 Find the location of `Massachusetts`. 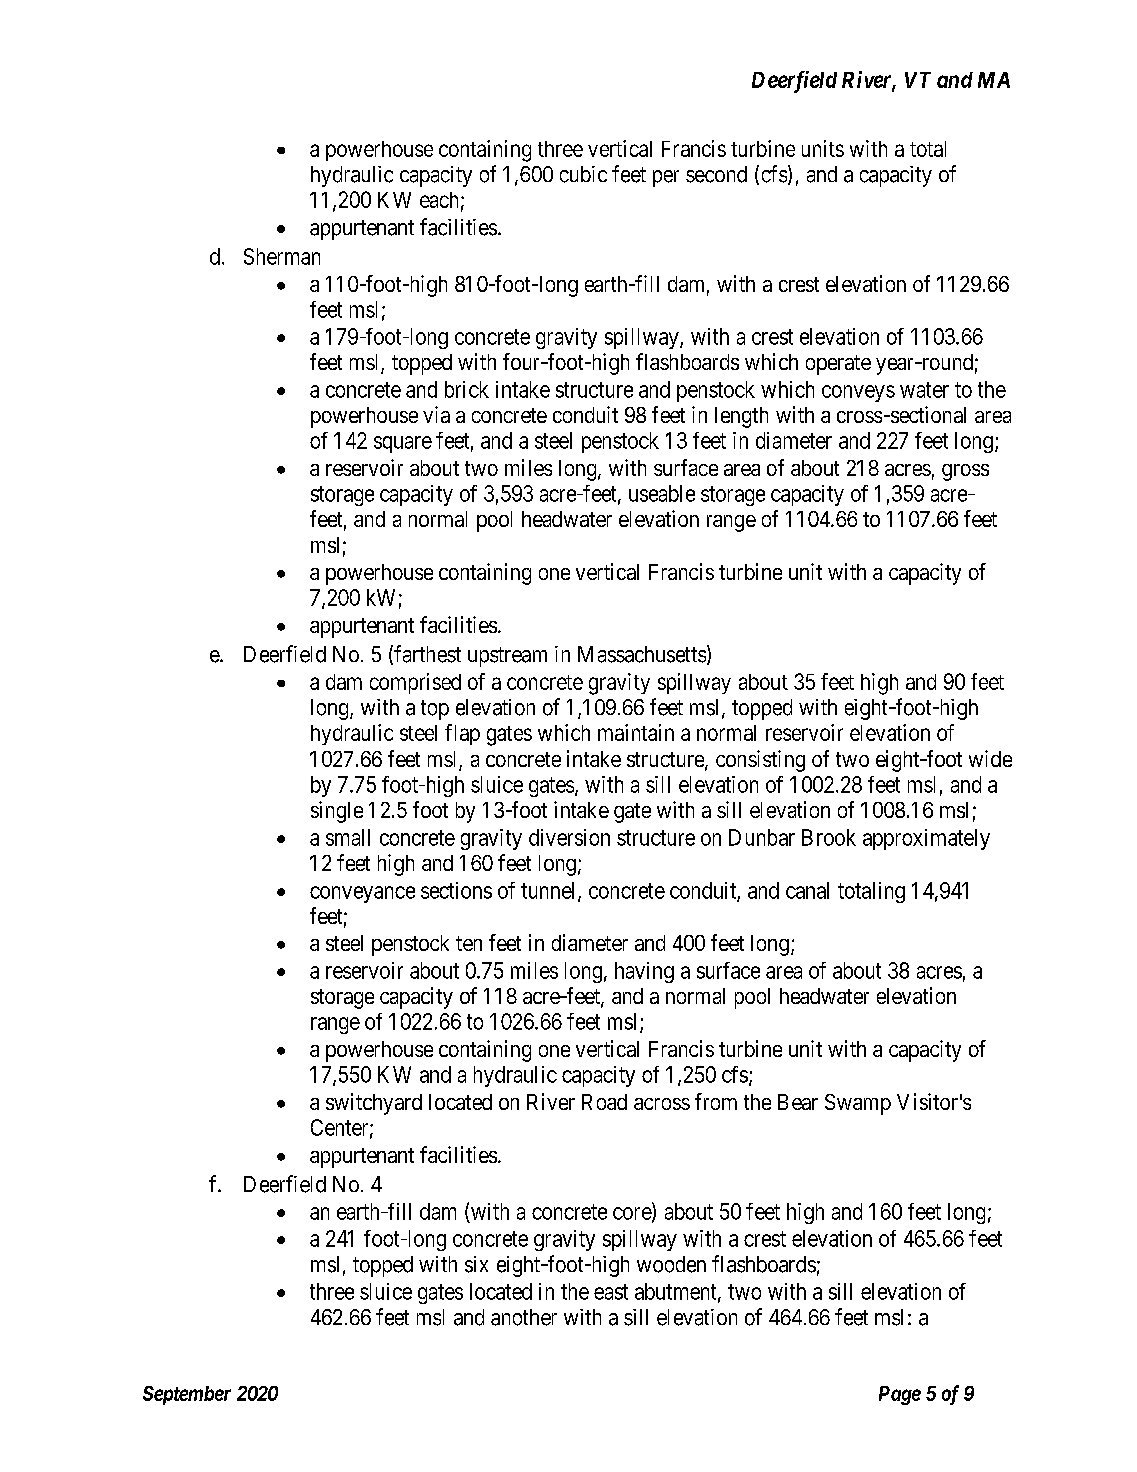

Massachusetts is located at coordinates (642, 654).
